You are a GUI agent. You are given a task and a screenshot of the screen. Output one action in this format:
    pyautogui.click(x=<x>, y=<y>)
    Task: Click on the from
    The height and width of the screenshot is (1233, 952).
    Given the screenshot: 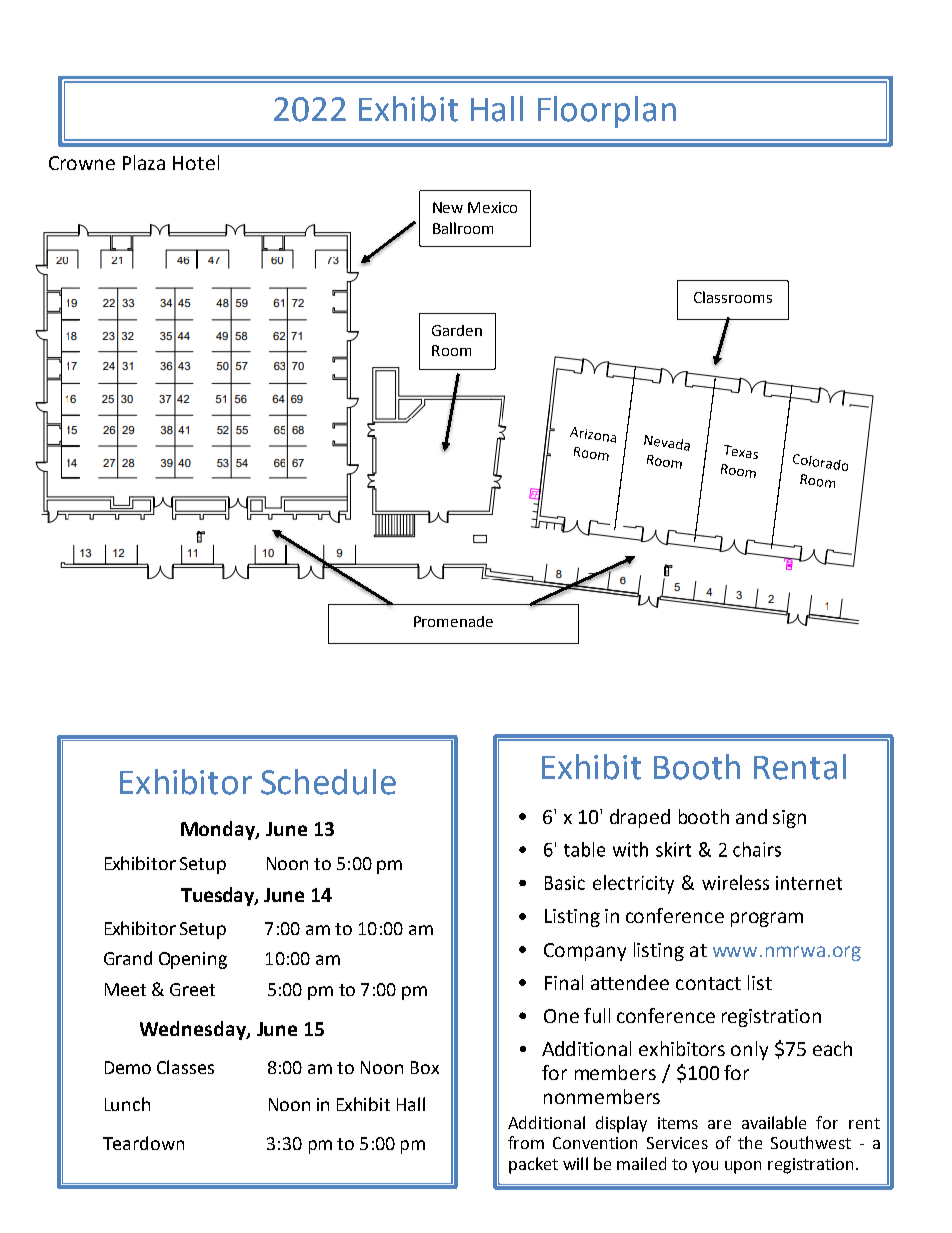 What is the action you would take?
    pyautogui.click(x=526, y=1142)
